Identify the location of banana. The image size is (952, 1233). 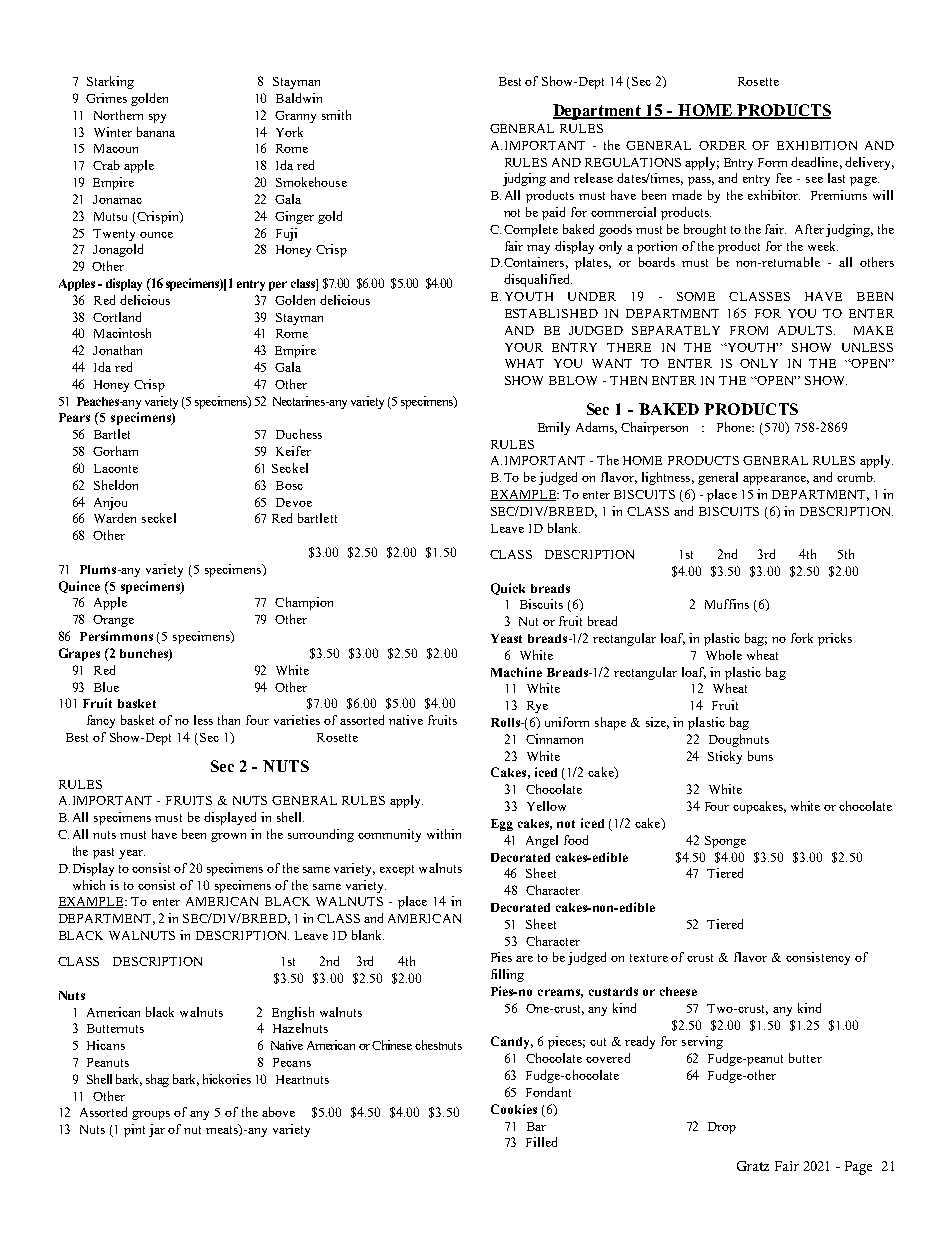
(156, 132).
